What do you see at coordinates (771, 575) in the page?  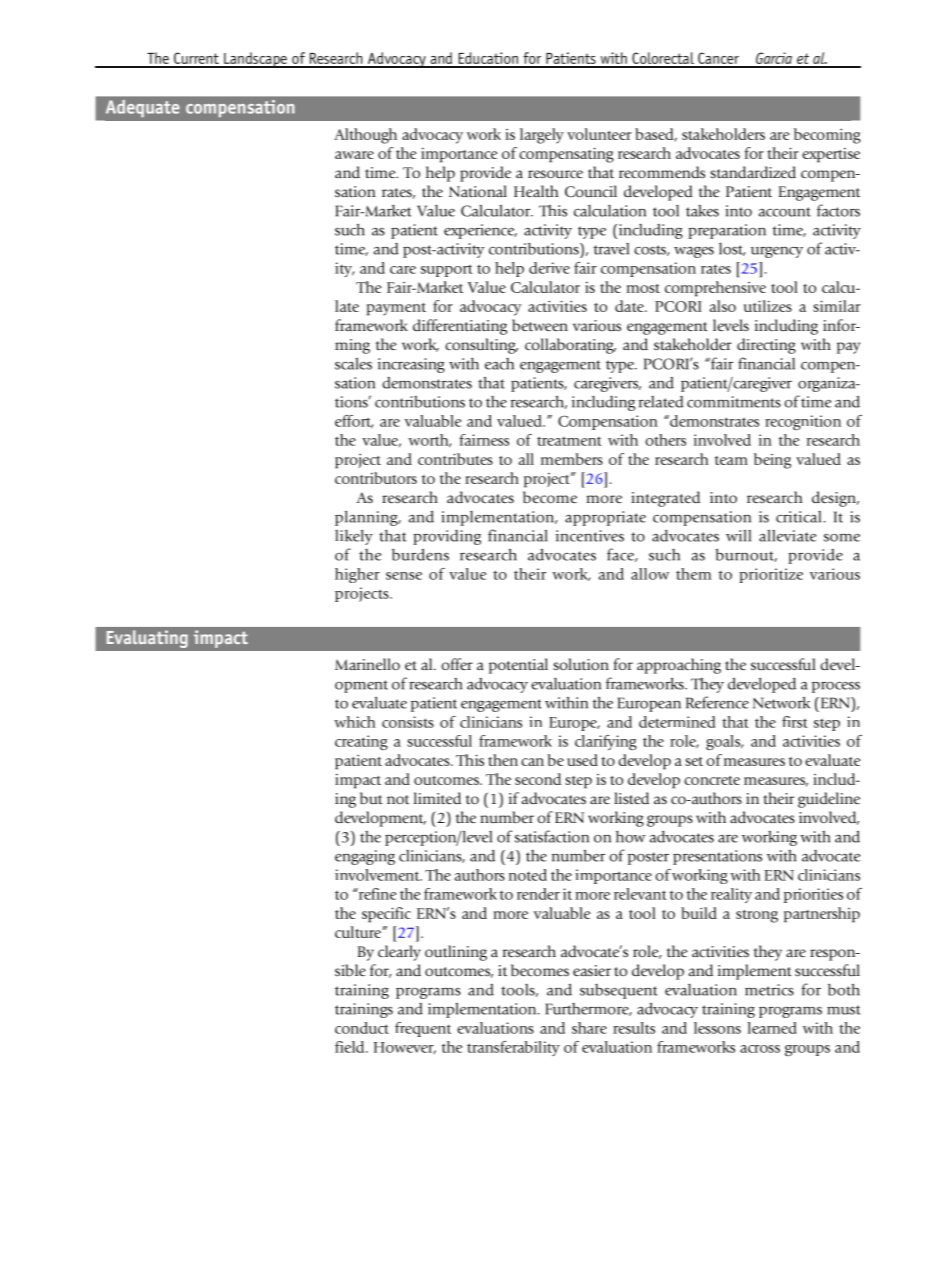 I see `prioritize` at bounding box center [771, 575].
